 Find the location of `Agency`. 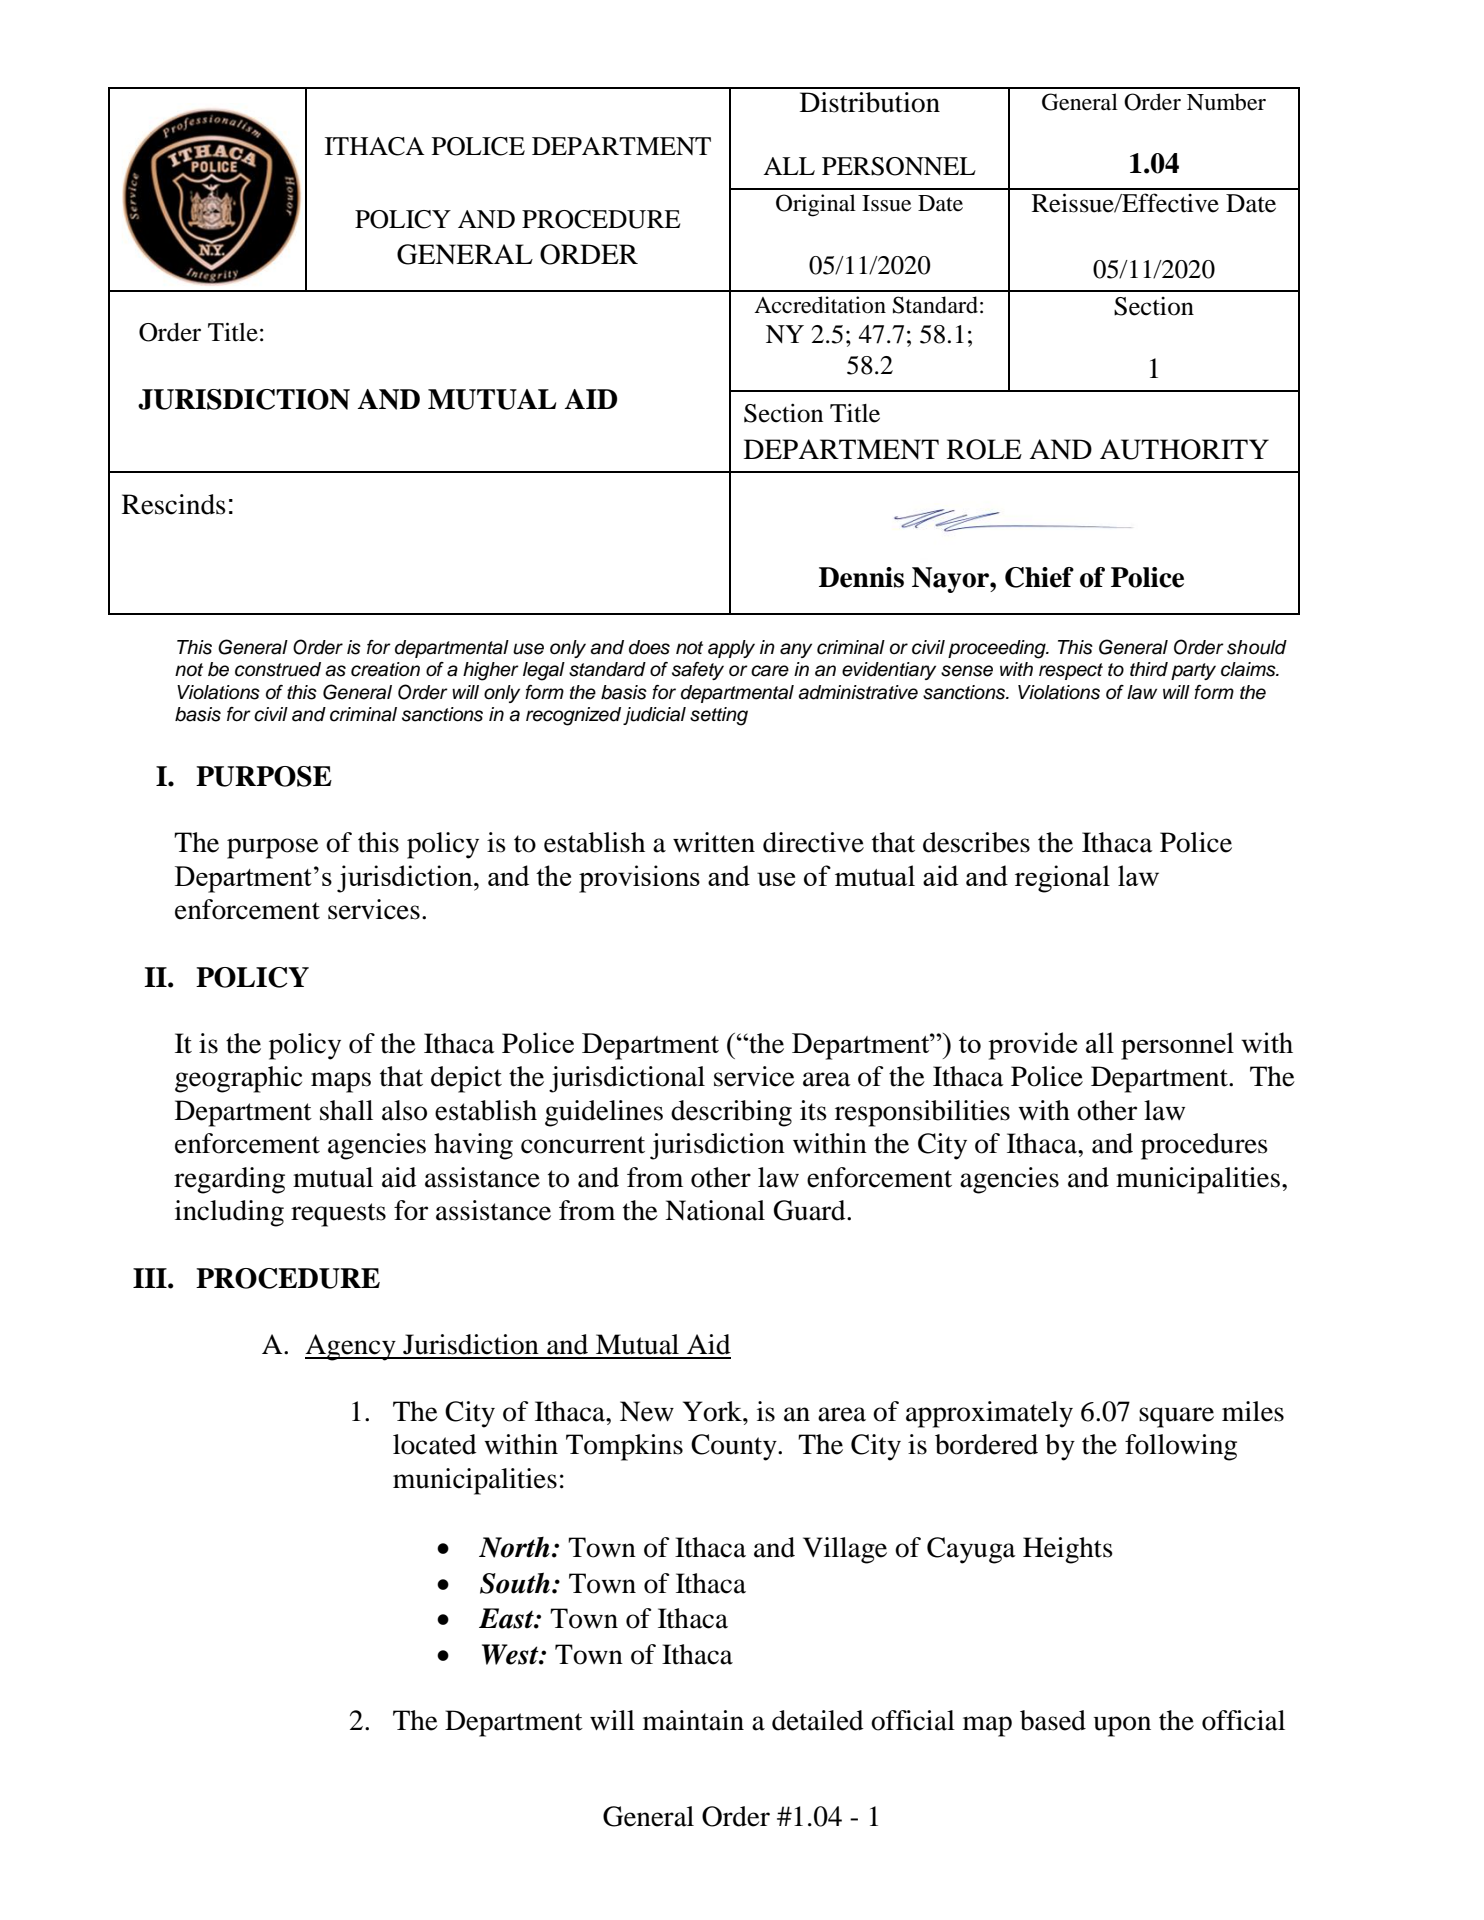

Agency is located at coordinates (351, 1347).
